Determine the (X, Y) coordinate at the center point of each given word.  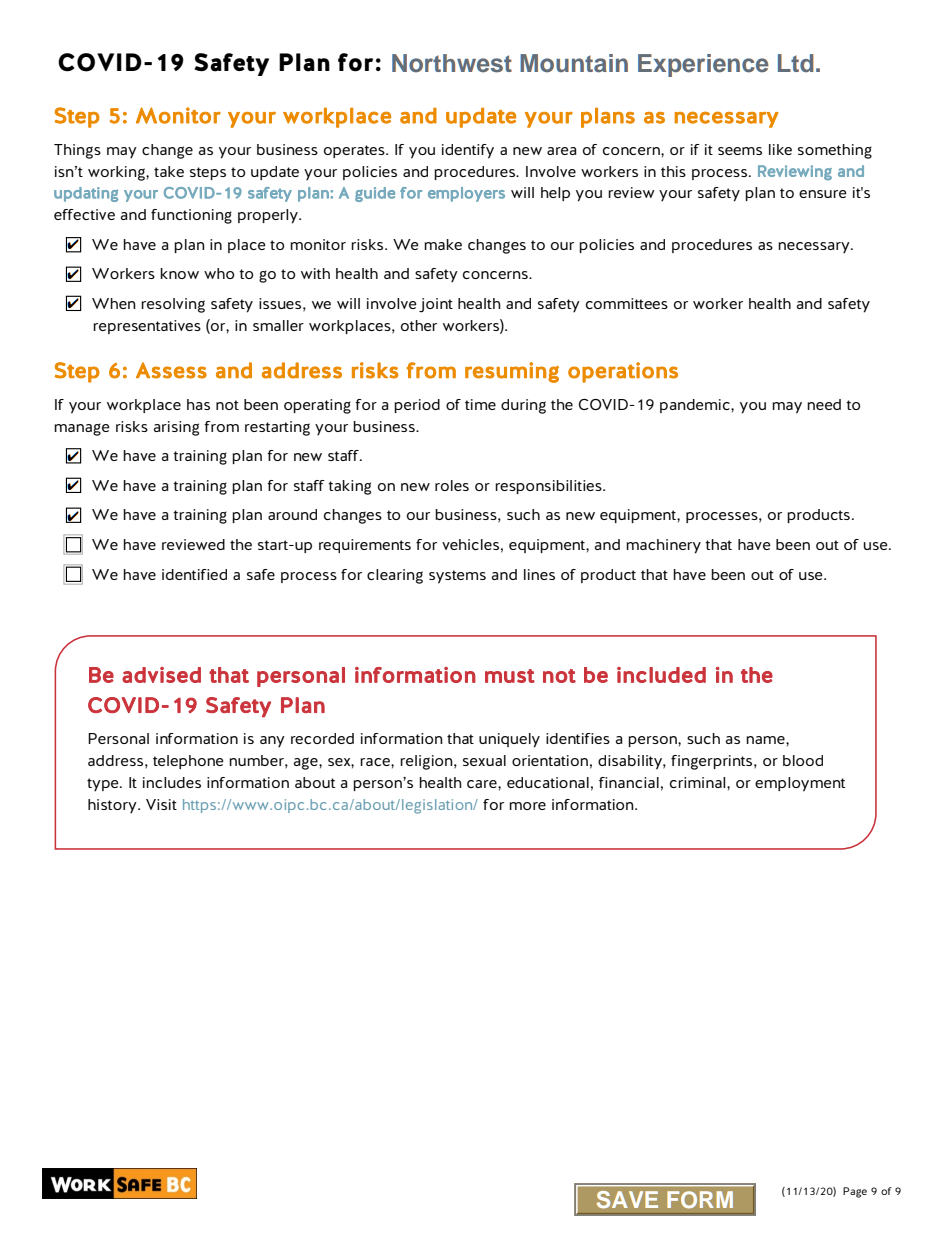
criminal (699, 782)
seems (740, 151)
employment (800, 784)
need (824, 404)
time (480, 404)
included (661, 675)
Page (855, 1192)
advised (161, 675)
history (113, 806)
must (510, 676)
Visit (161, 804)
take (169, 171)
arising (176, 428)
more (527, 806)
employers (466, 194)
